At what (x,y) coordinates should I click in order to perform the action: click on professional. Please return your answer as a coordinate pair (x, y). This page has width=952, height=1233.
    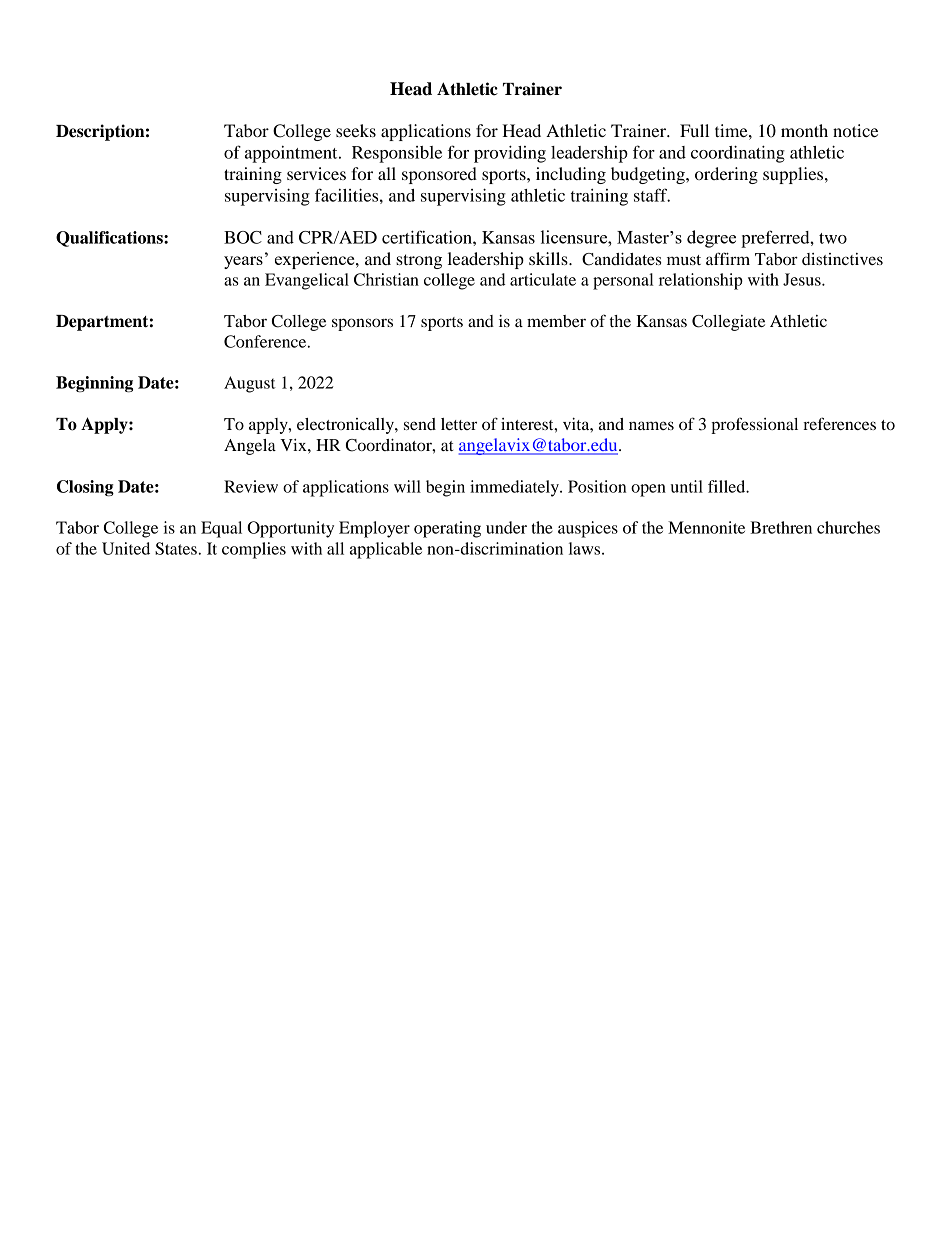
    Looking at the image, I should click on (754, 425).
